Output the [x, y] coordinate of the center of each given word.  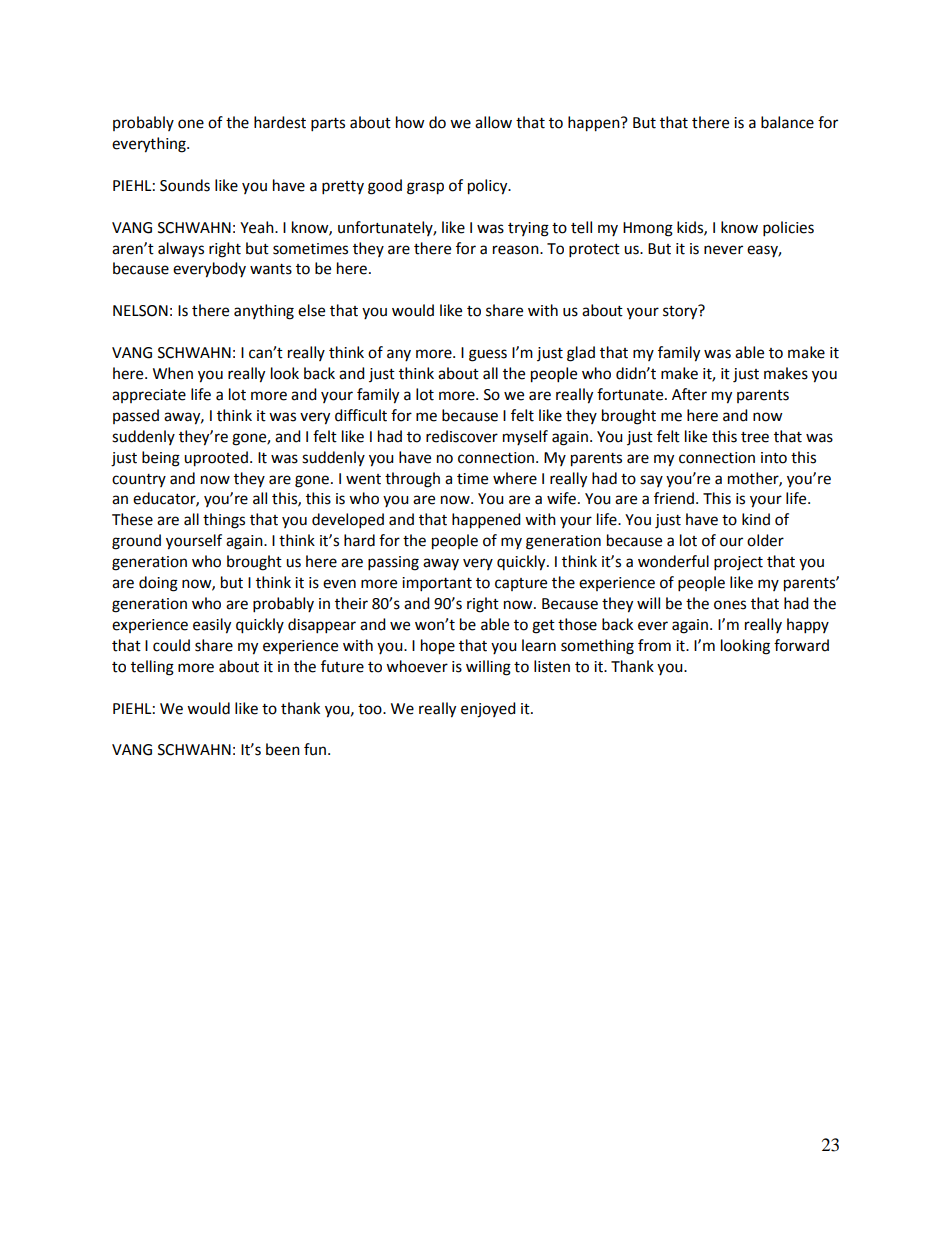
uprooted [216, 459]
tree [755, 437]
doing [158, 584]
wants [271, 269]
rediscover [462, 436]
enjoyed [488, 710]
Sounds [185, 185]
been [283, 749]
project [738, 563]
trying [528, 229]
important [437, 584]
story [681, 312]
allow [493, 122]
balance [787, 122]
